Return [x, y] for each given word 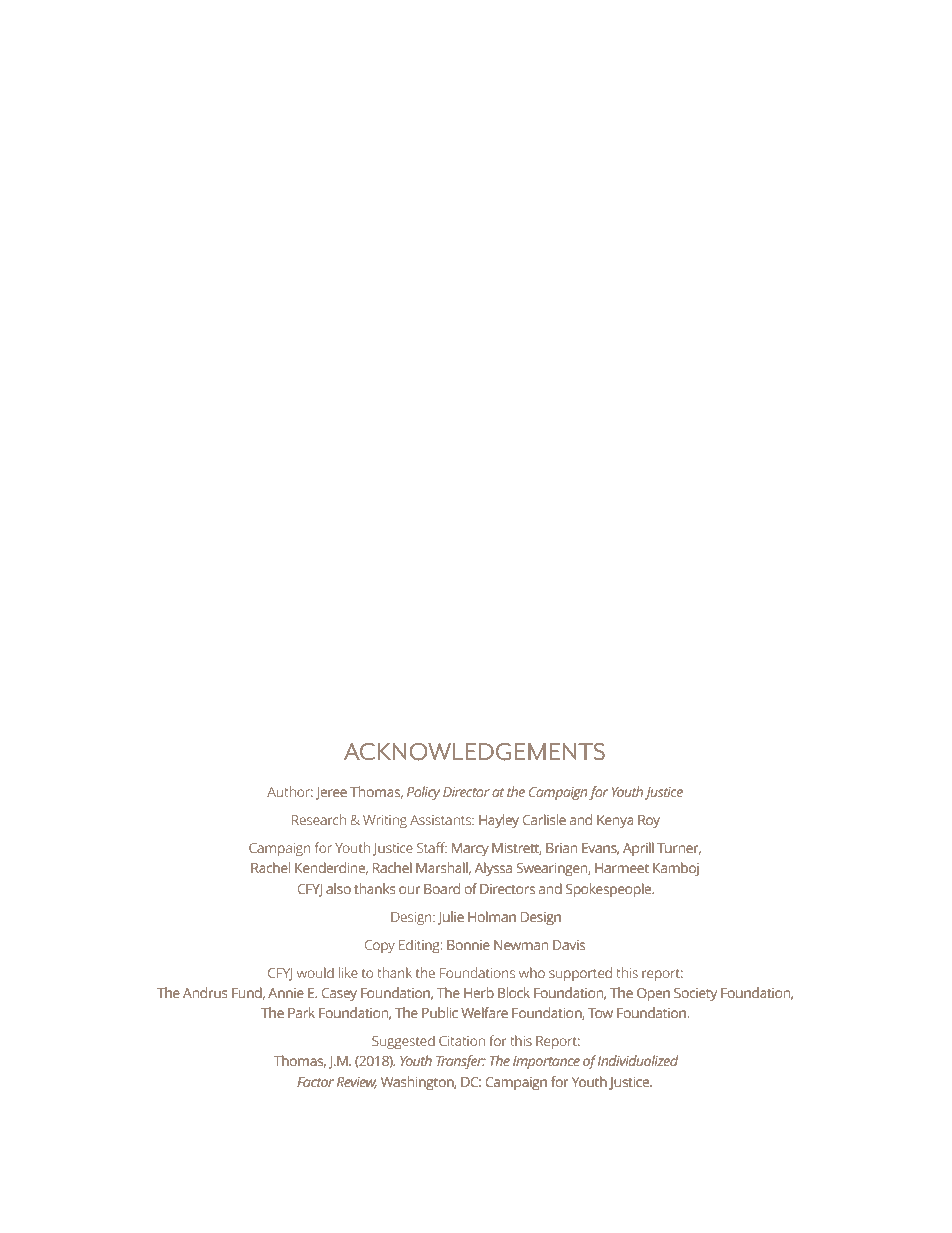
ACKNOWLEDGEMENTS [474, 752]
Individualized [638, 1060]
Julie [451, 918]
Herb [479, 992]
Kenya [615, 821]
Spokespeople [610, 890]
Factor [315, 1082]
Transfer [461, 1062]
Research [319, 819]
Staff [432, 847]
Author [290, 791]
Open [653, 994]
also [338, 888]
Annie [286, 993]
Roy [649, 821]
